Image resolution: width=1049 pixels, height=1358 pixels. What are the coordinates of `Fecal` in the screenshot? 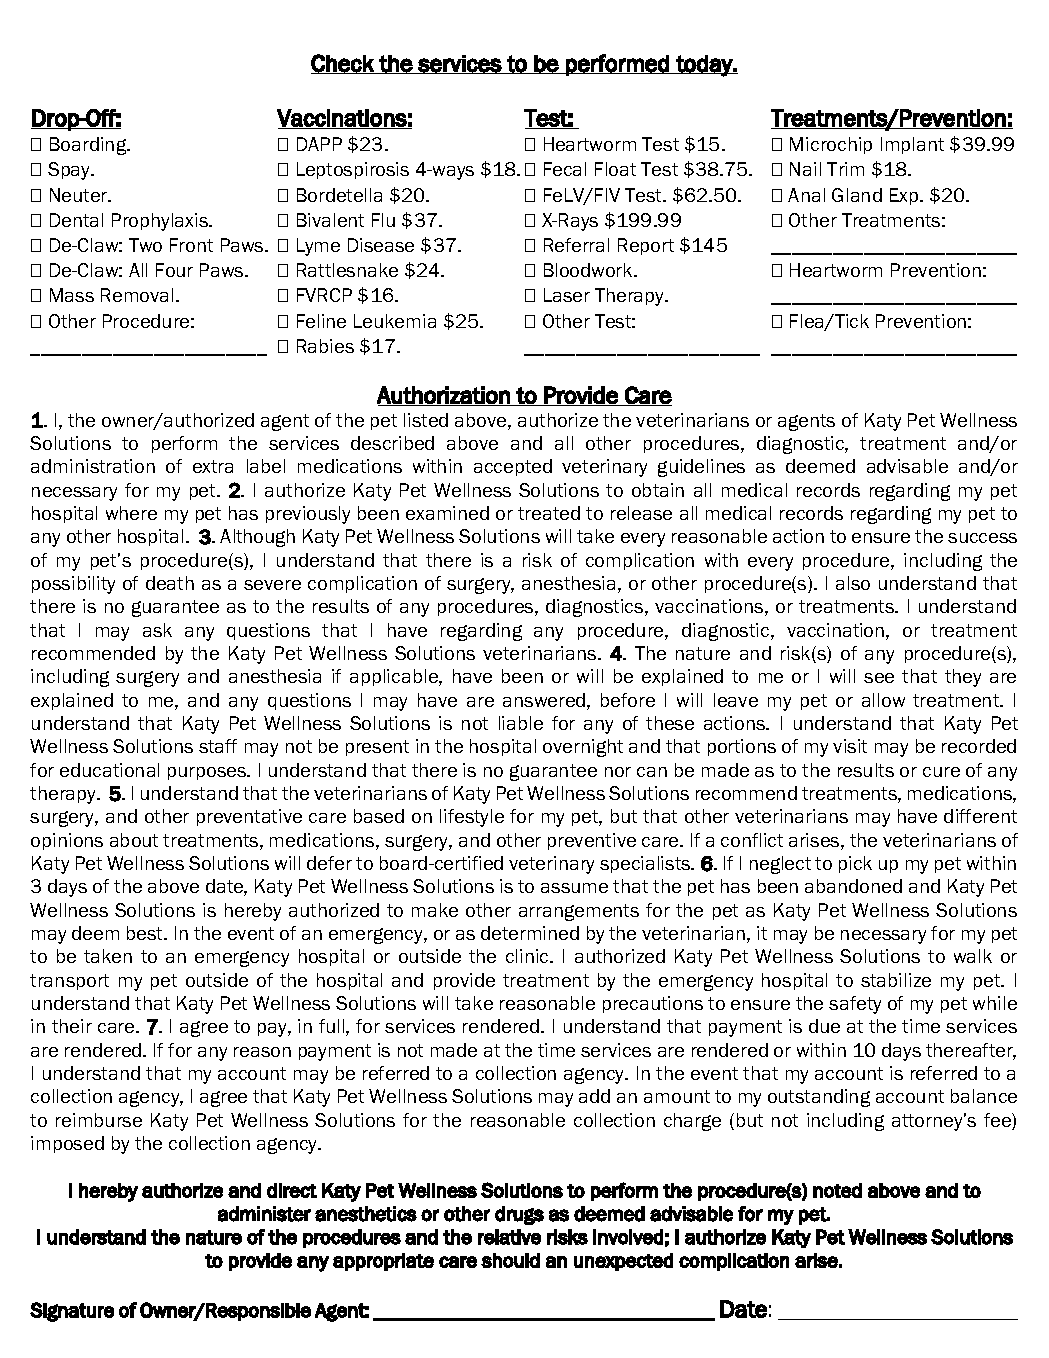 It's located at (565, 169).
